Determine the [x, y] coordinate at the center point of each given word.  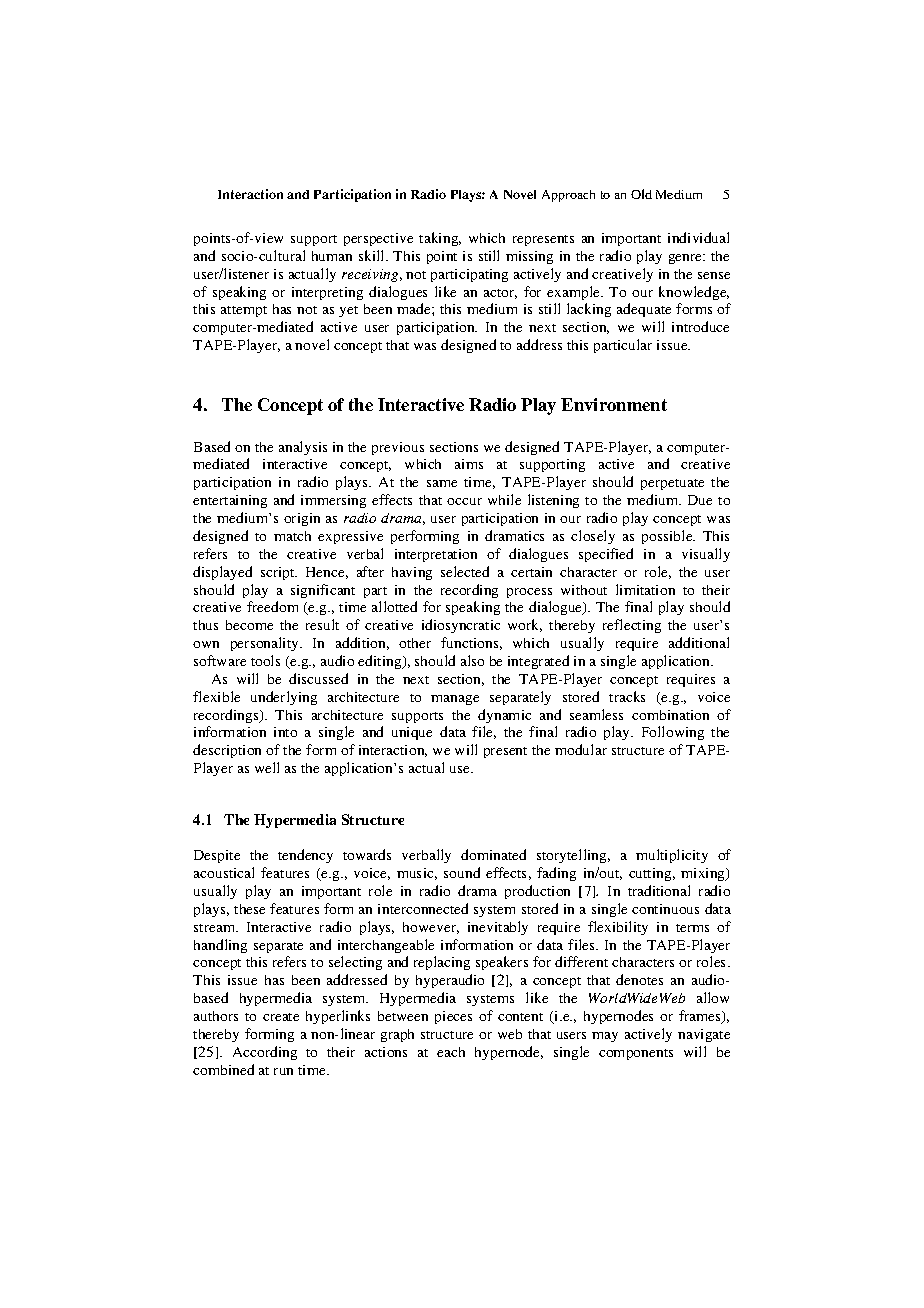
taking [440, 239]
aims [469, 464]
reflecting [632, 626]
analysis [303, 448]
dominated [493, 854]
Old [641, 194]
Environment [614, 404]
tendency [305, 856]
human [332, 256]
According [265, 1053]
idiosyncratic [461, 626]
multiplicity [672, 856]
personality [266, 644]
